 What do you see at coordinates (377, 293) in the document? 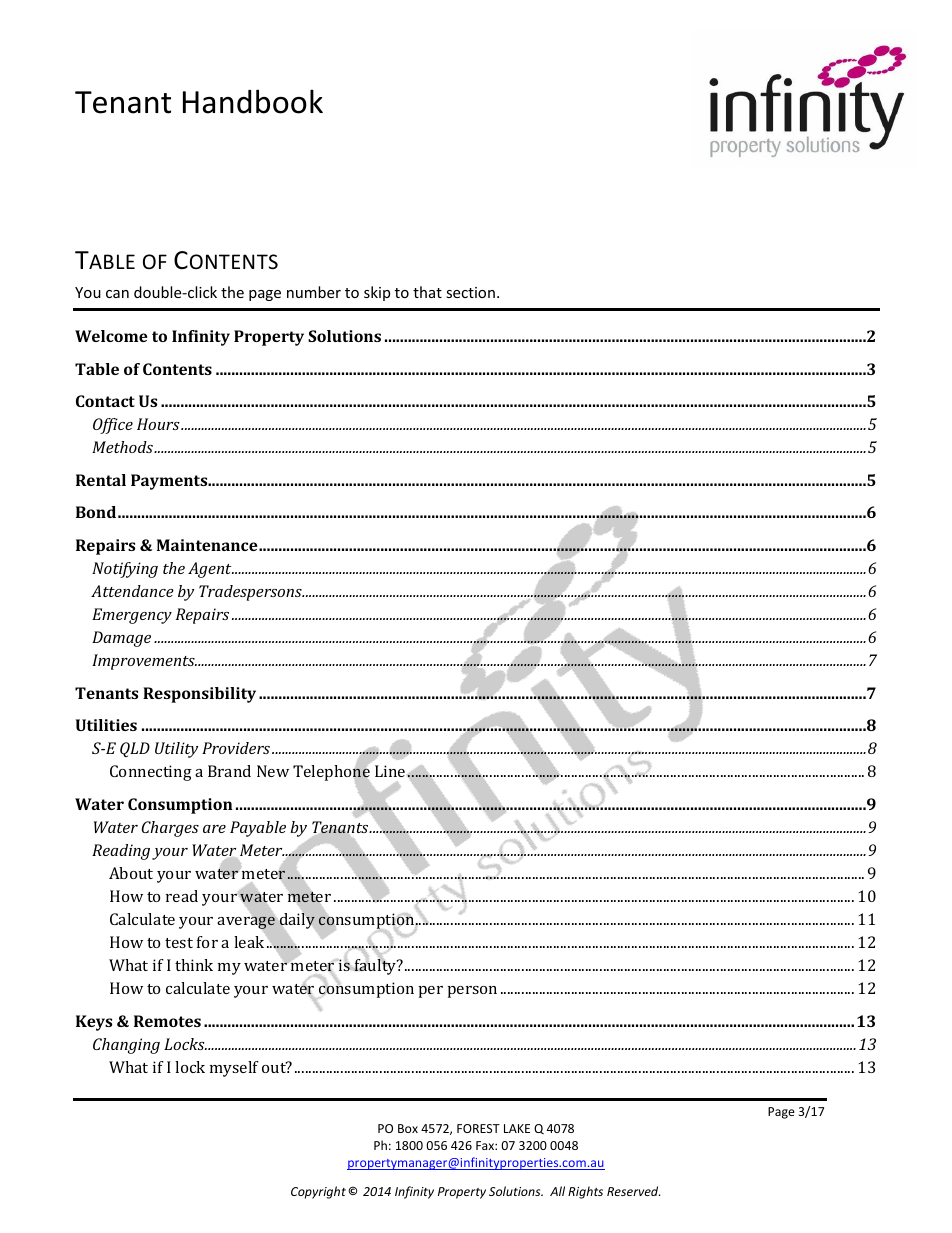
I see `skip` at bounding box center [377, 293].
